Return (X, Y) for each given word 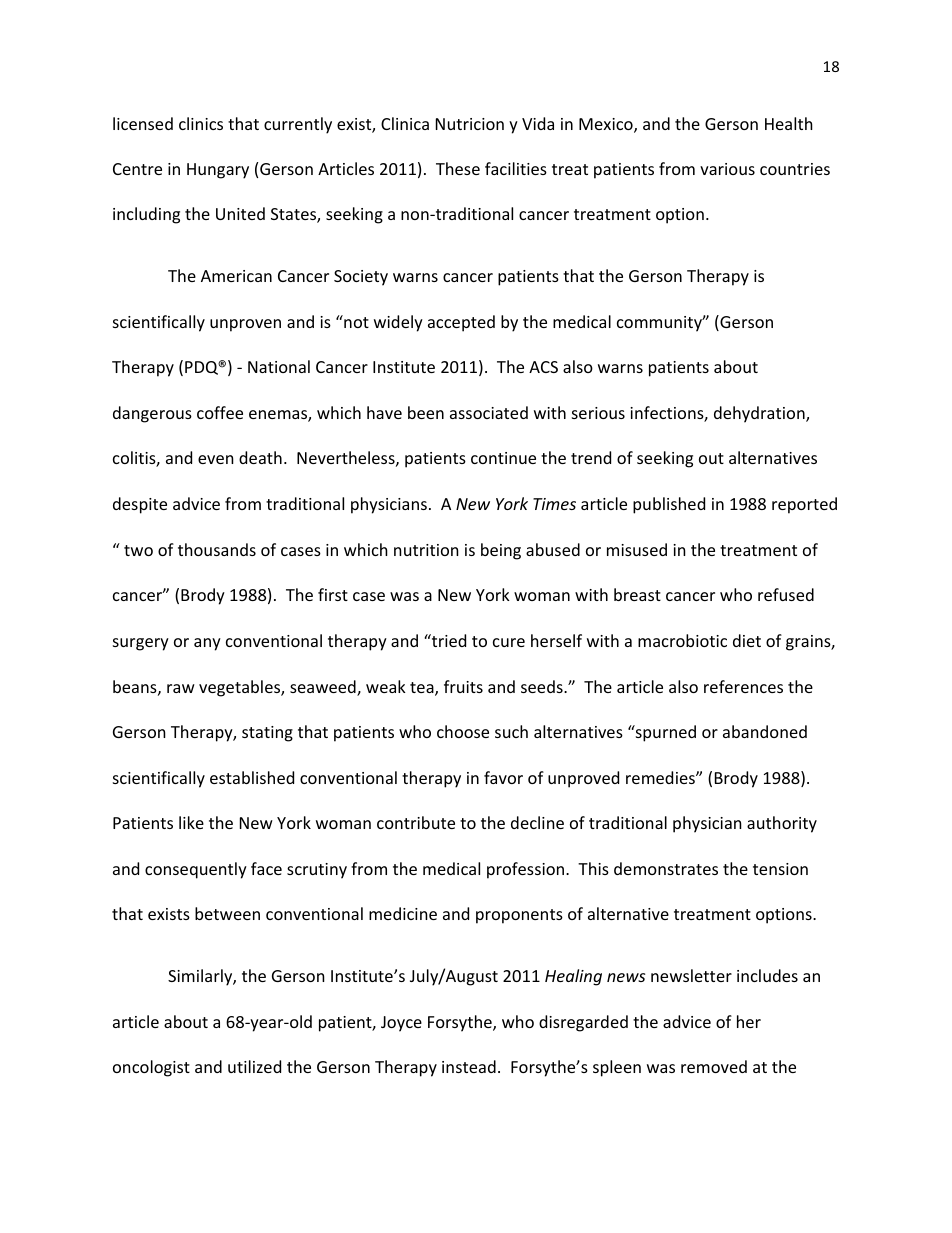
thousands (217, 549)
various (727, 169)
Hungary (218, 171)
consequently (196, 870)
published (669, 505)
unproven (245, 325)
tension (780, 869)
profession (527, 870)
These (458, 168)
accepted (461, 323)
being (501, 551)
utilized (254, 1066)
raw (181, 688)
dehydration (760, 414)
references (743, 686)
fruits (463, 686)
